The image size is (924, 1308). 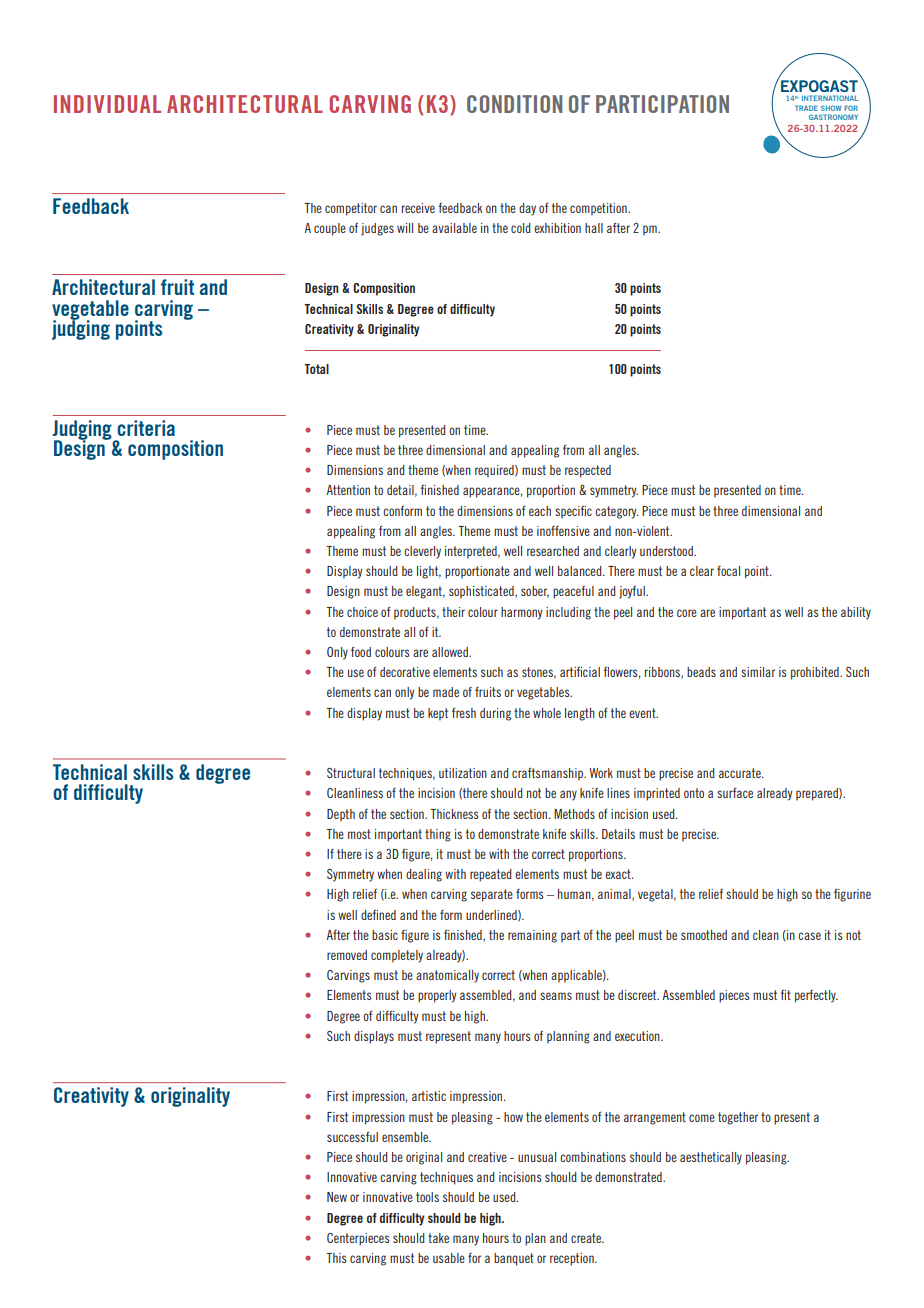 What do you see at coordinates (438, 1238) in the image?
I see `take` at bounding box center [438, 1238].
